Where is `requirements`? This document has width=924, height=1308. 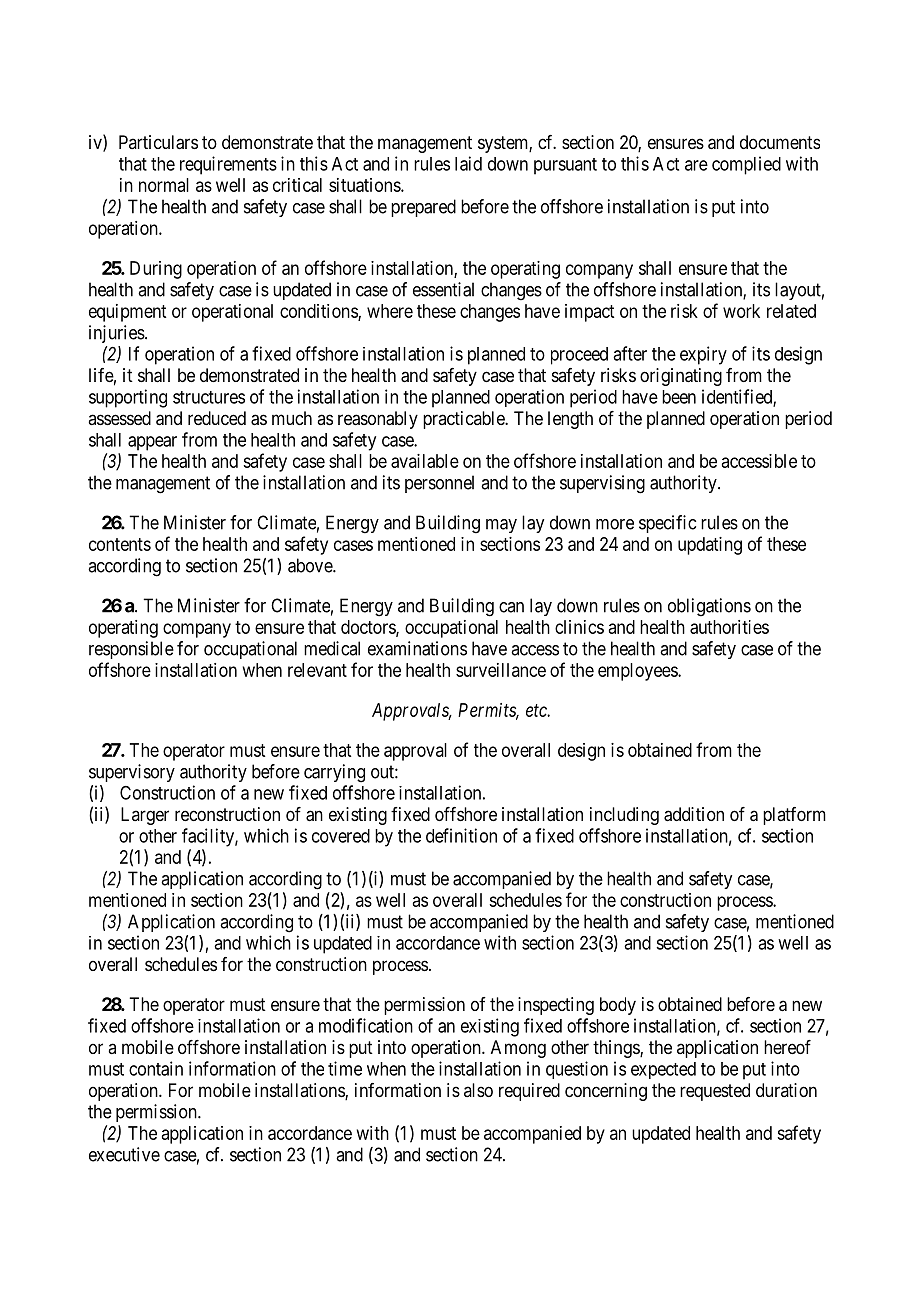
requirements is located at coordinates (228, 165).
